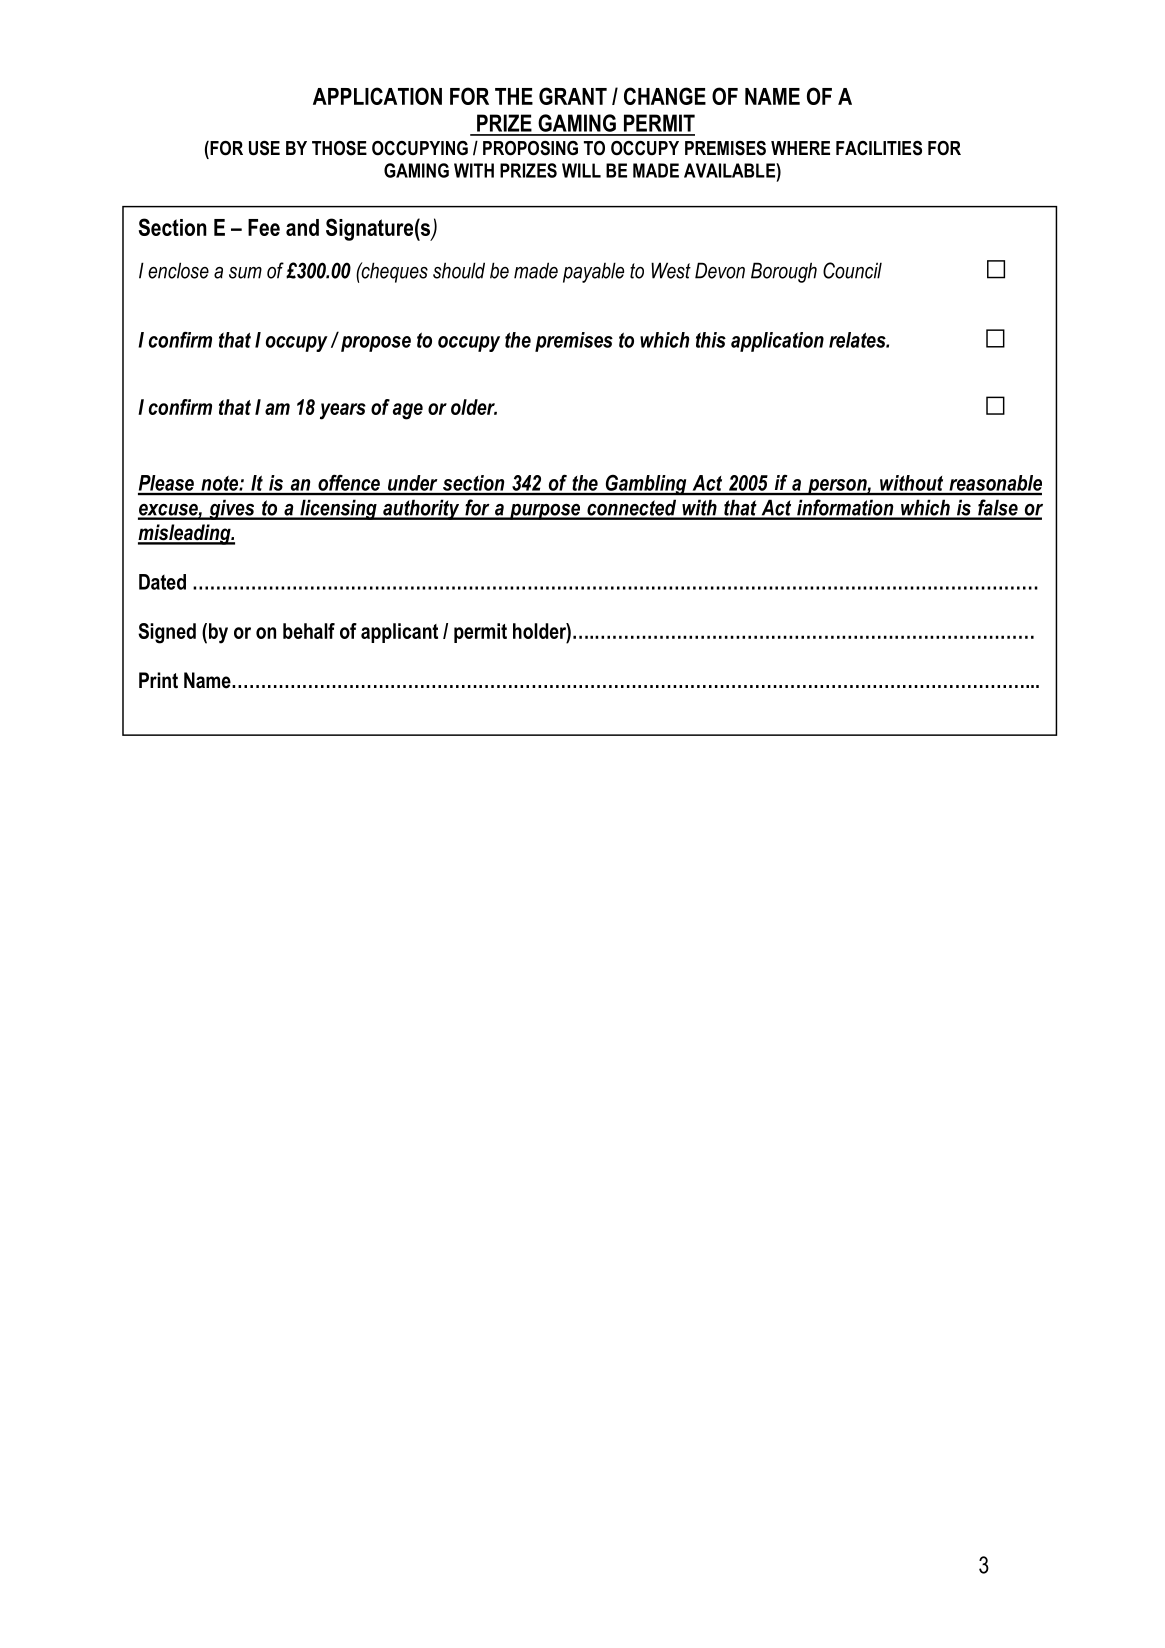  What do you see at coordinates (545, 512) in the page?
I see `purpose` at bounding box center [545, 512].
